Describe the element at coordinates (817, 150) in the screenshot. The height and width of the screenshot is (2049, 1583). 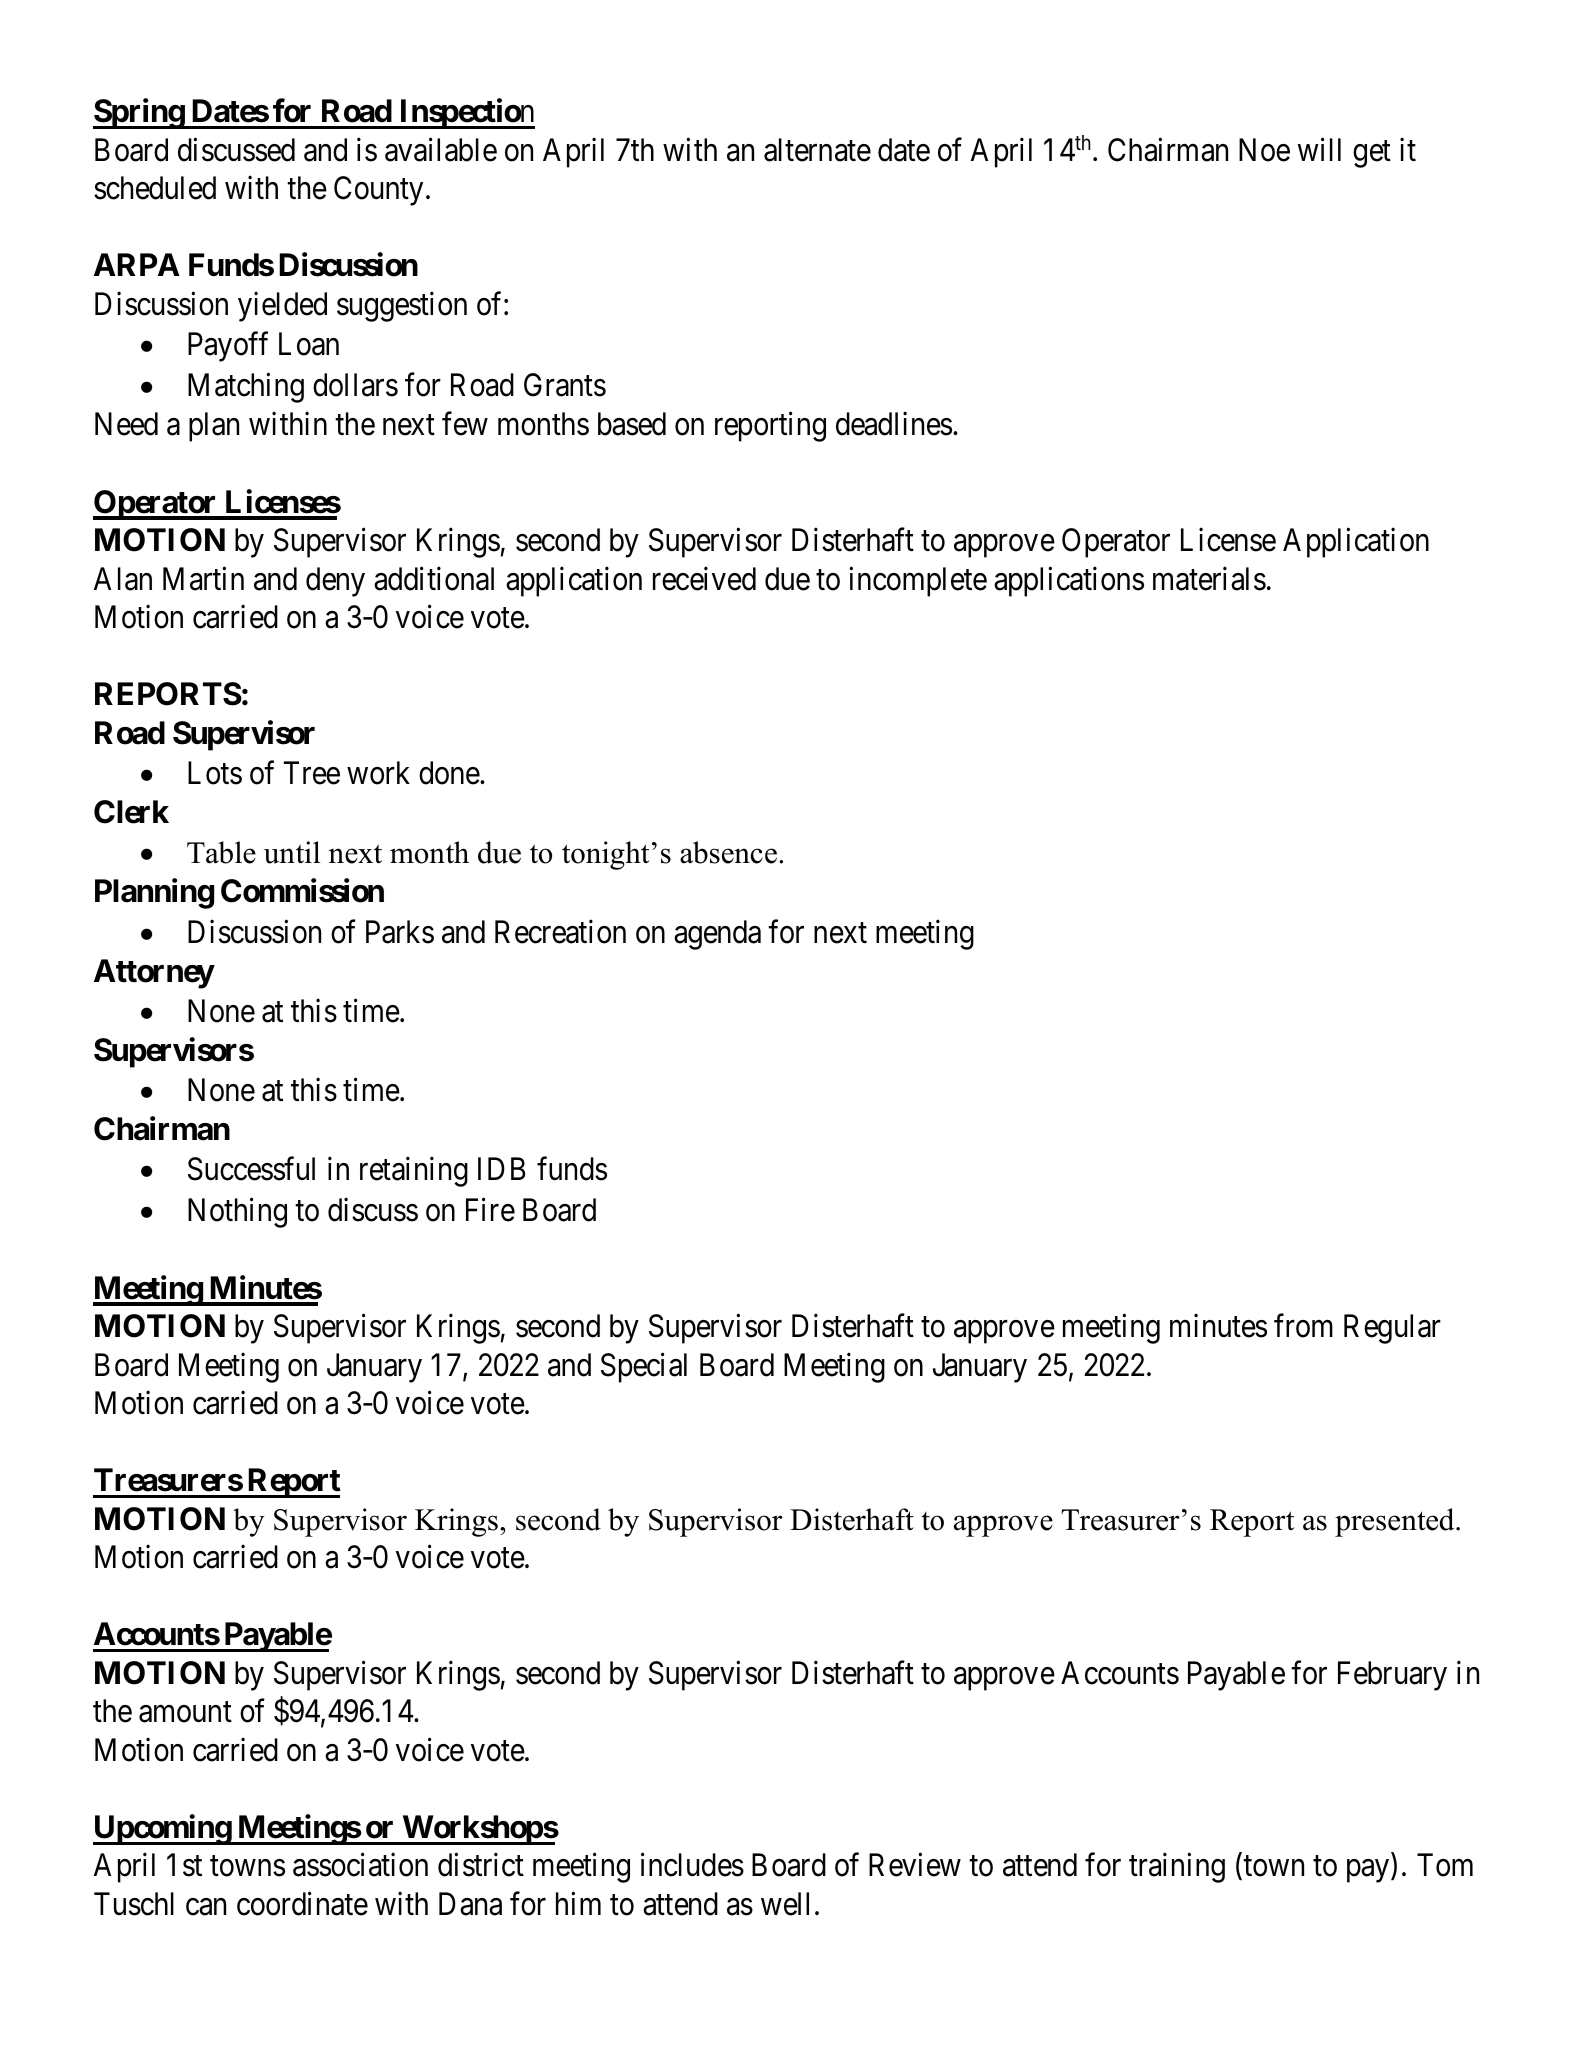
I see `alternate` at that location.
